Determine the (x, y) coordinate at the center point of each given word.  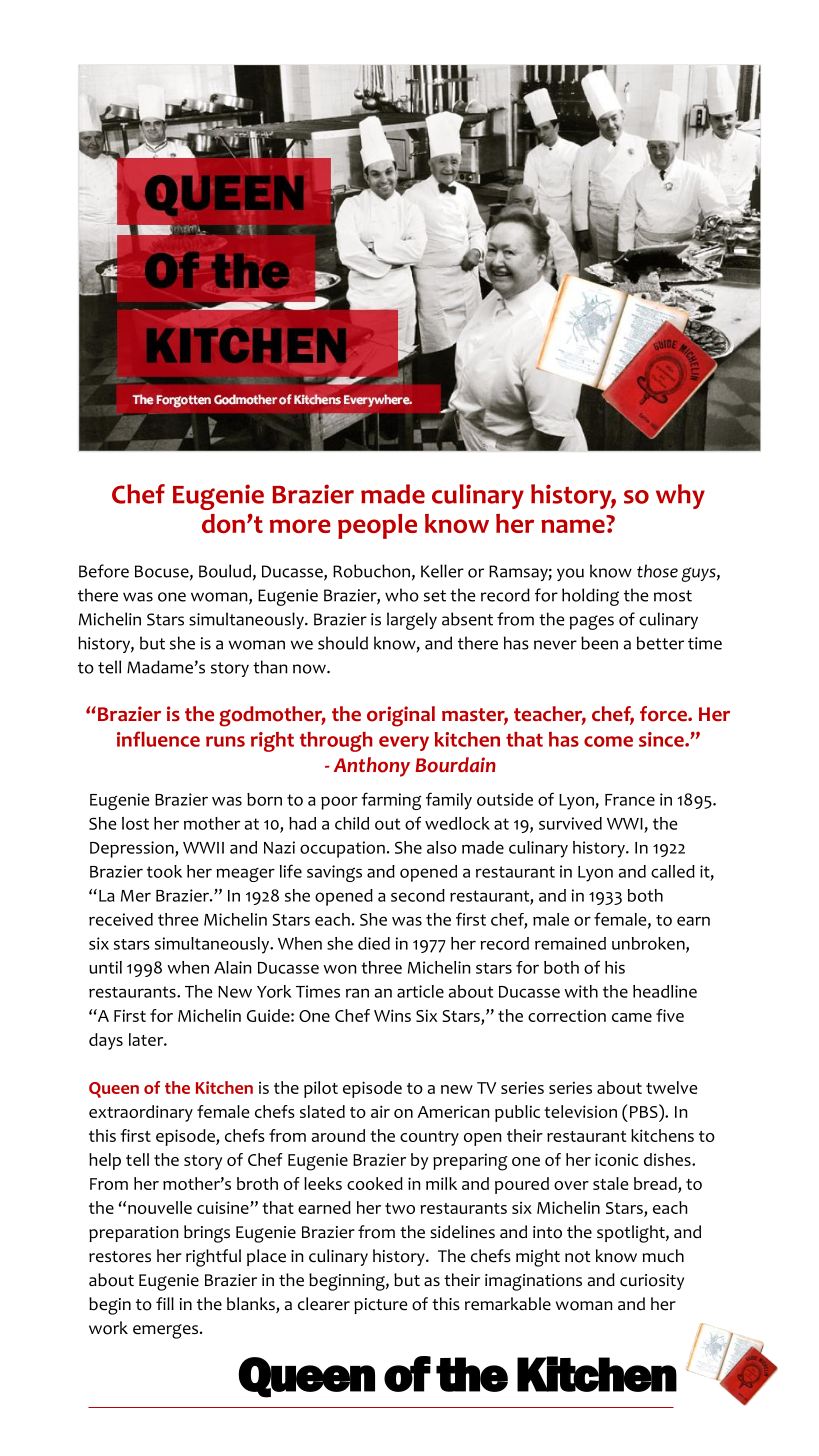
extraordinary (141, 1113)
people (377, 526)
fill (165, 1303)
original (401, 716)
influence (158, 739)
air (380, 1111)
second (418, 895)
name (573, 526)
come (608, 741)
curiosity (652, 1282)
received (121, 919)
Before (104, 571)
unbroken (649, 944)
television (580, 1111)
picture (380, 1306)
